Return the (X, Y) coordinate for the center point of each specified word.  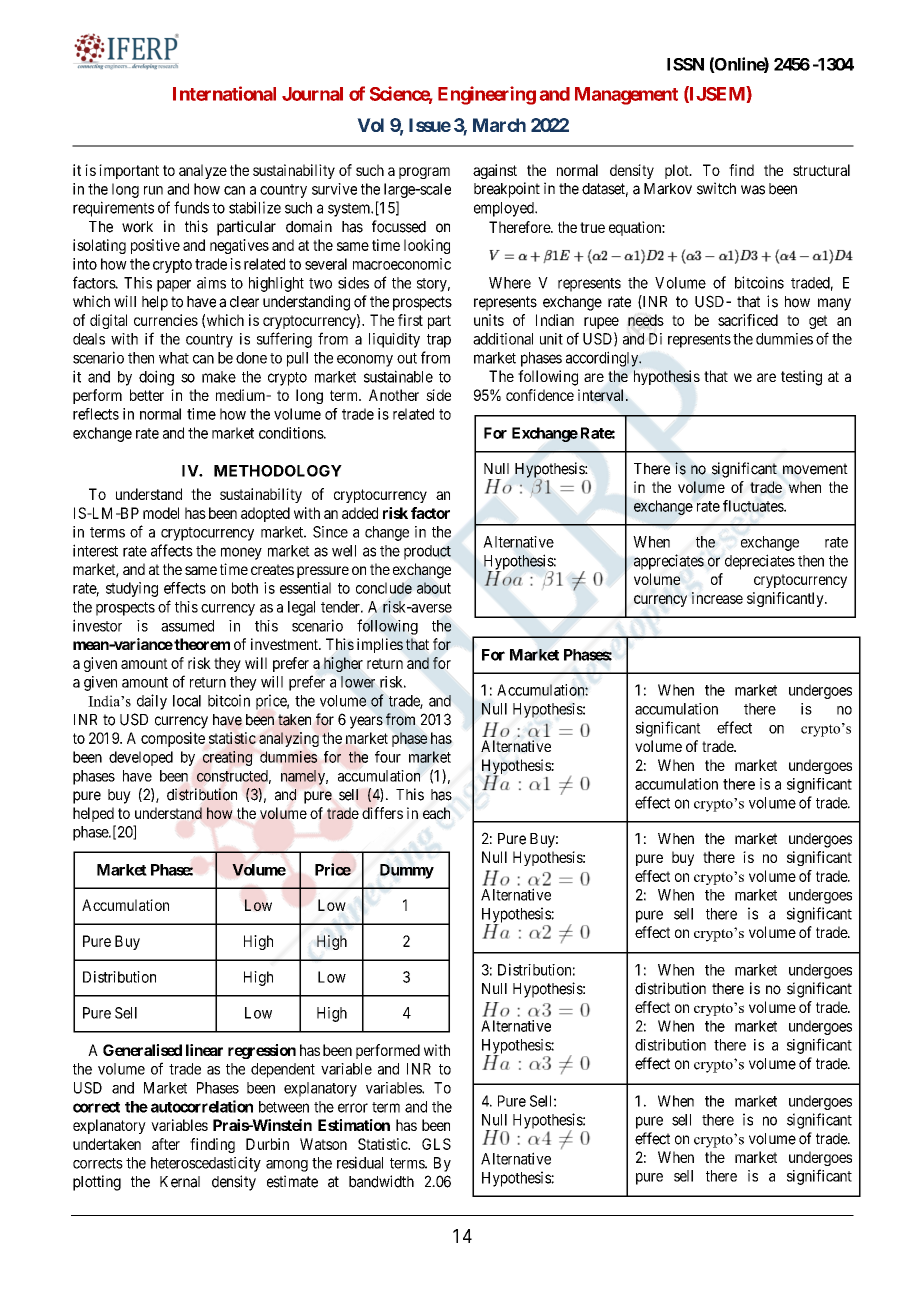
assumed (187, 626)
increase (717, 598)
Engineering (487, 95)
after (166, 1144)
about (434, 588)
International (224, 93)
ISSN (685, 64)
